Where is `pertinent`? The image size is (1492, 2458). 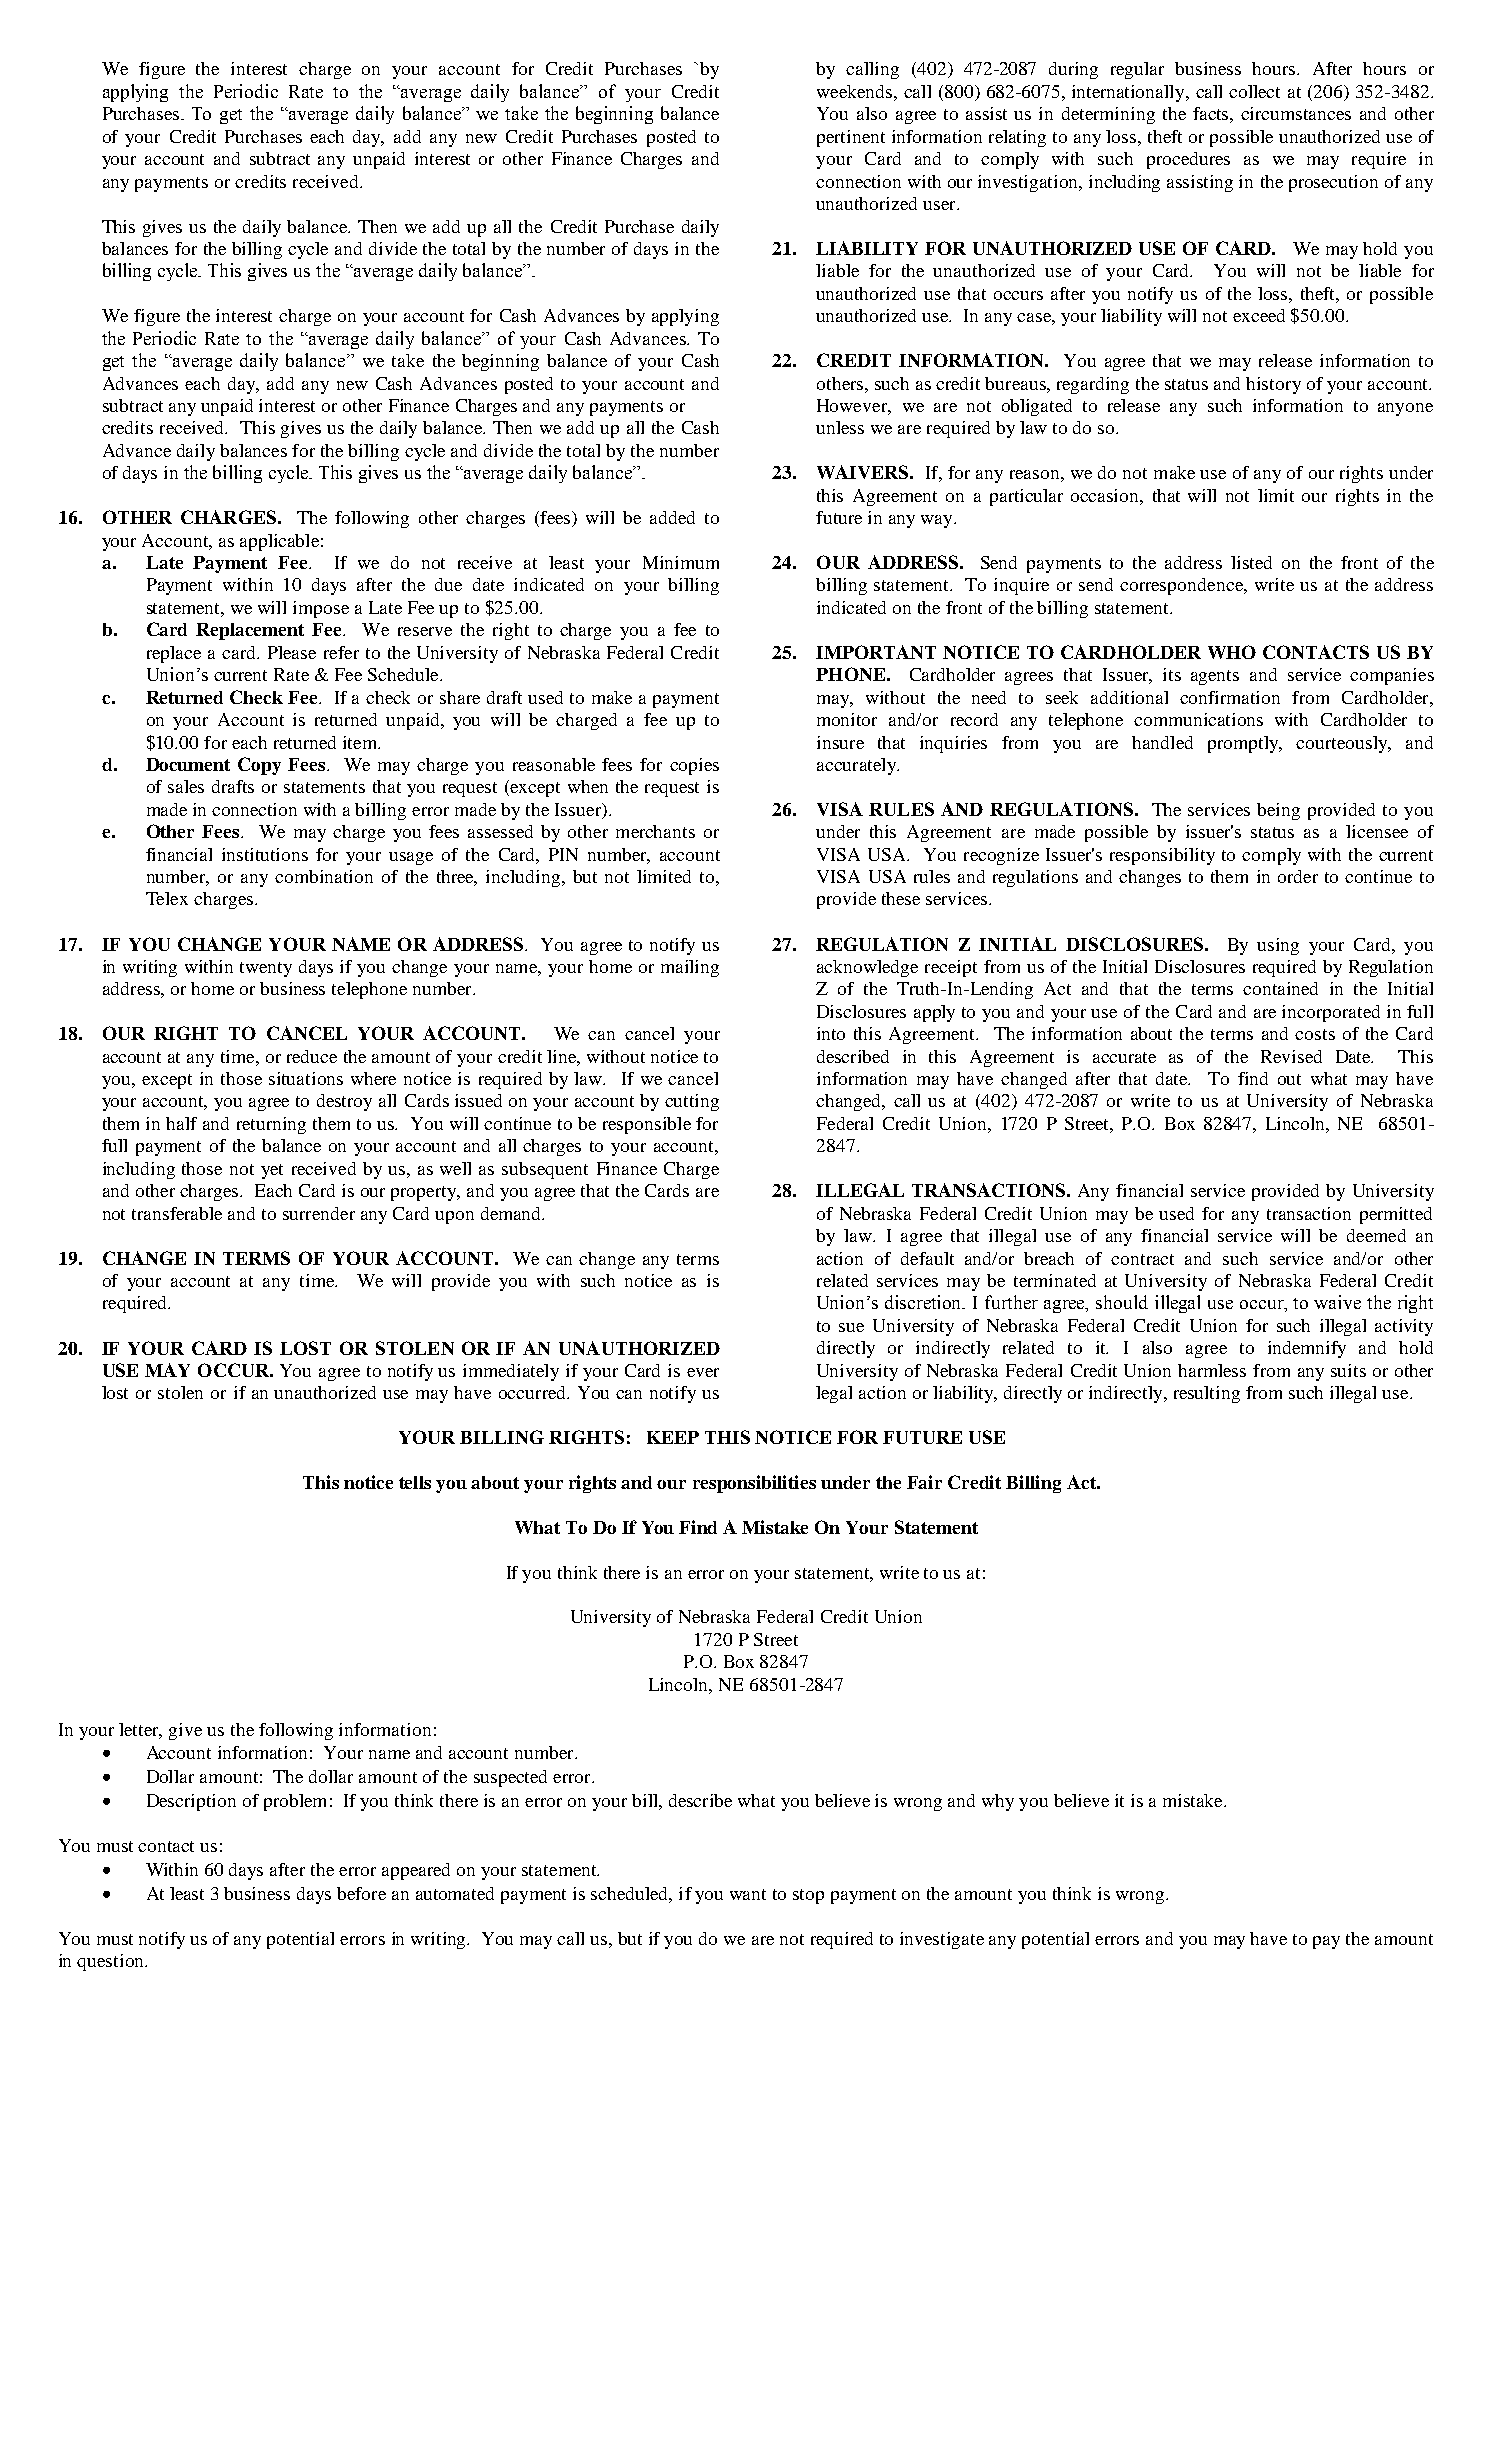
pertinent is located at coordinates (851, 138).
